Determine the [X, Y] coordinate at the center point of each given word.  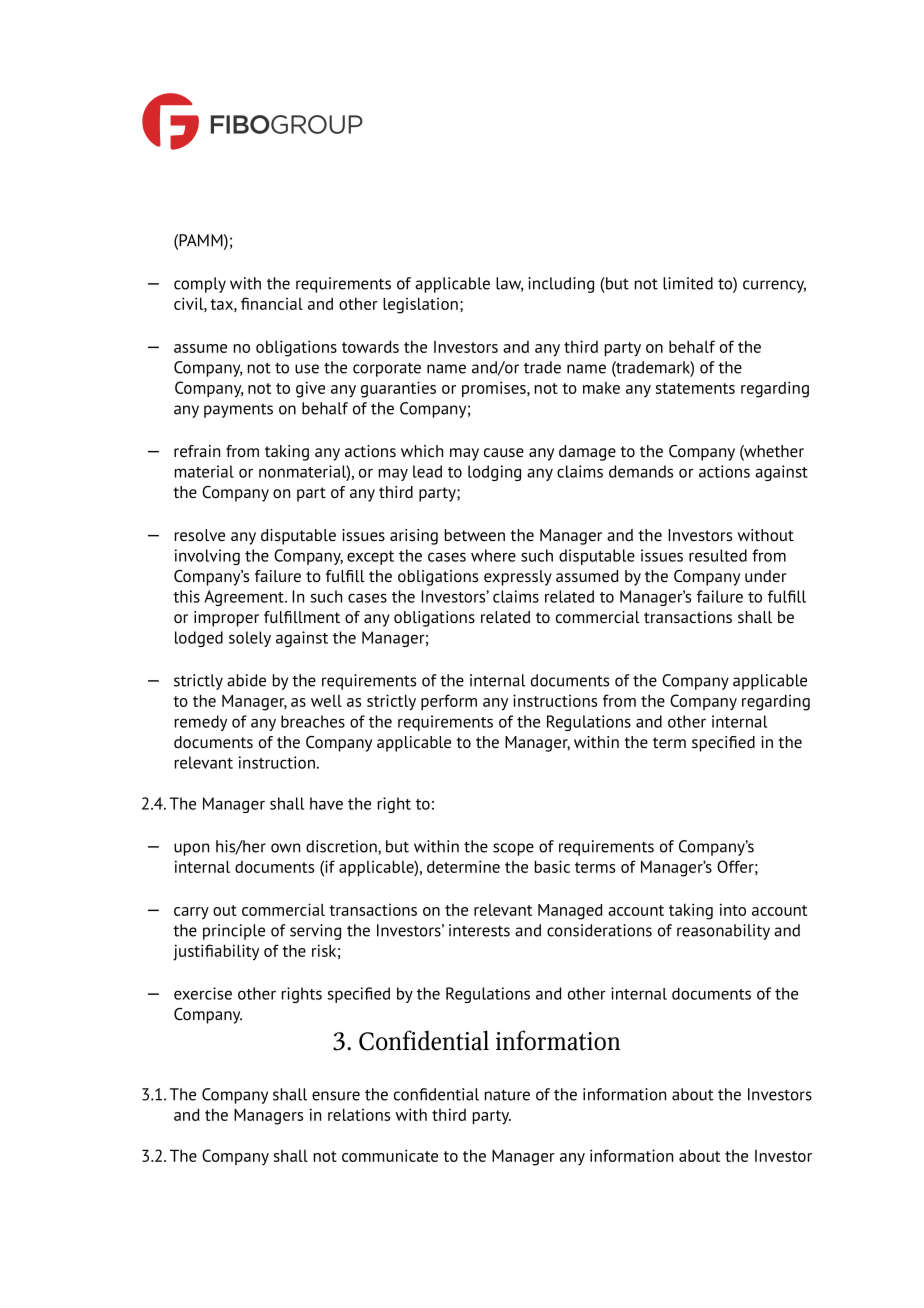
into [733, 909]
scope [513, 849]
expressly [518, 578]
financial [272, 303]
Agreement [245, 598]
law [509, 284]
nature [507, 1095]
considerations [599, 930]
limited [688, 283]
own [285, 848]
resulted [718, 555]
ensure [336, 1096]
